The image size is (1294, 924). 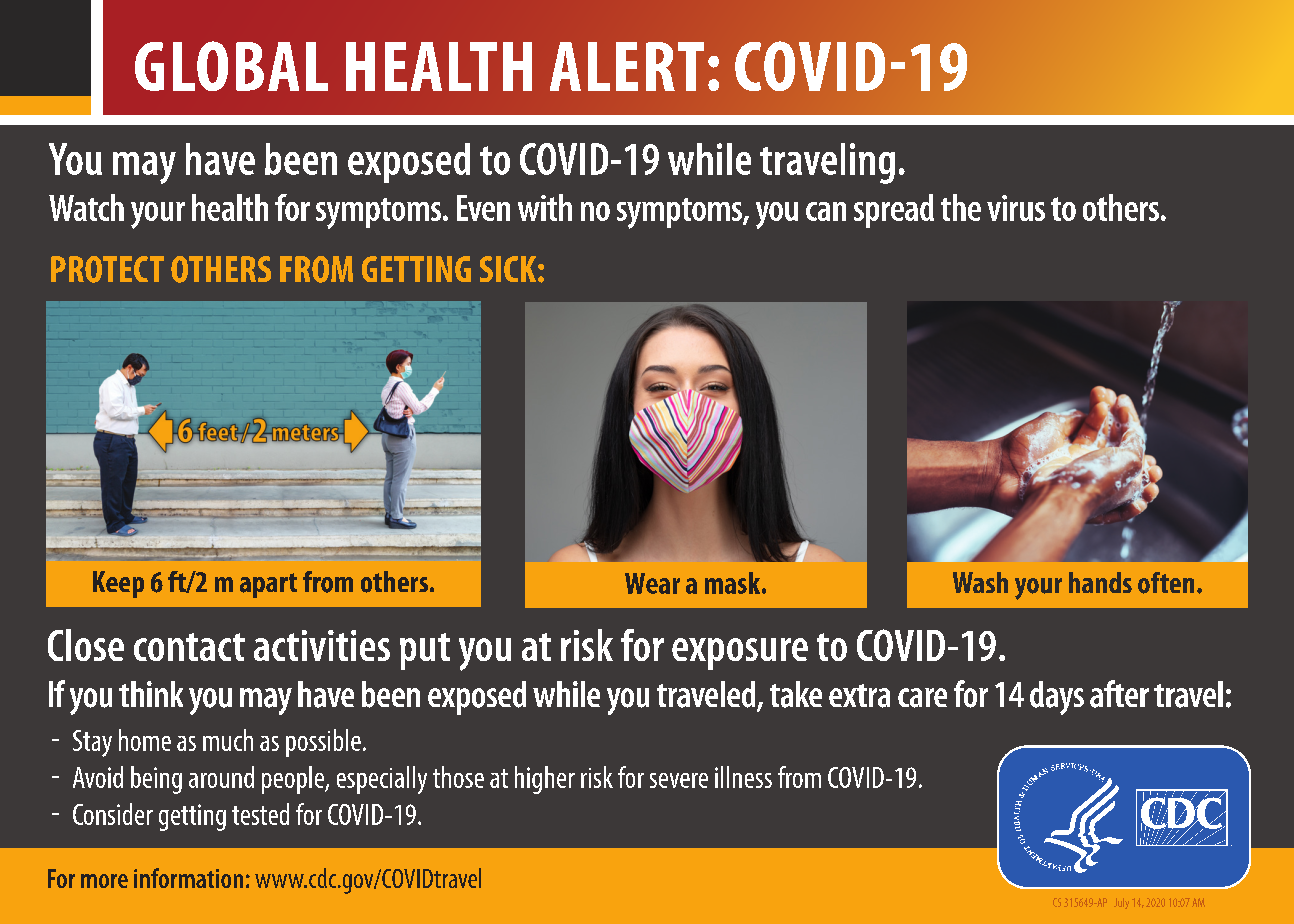 I want to click on GLOBAL, so click(x=231, y=66).
